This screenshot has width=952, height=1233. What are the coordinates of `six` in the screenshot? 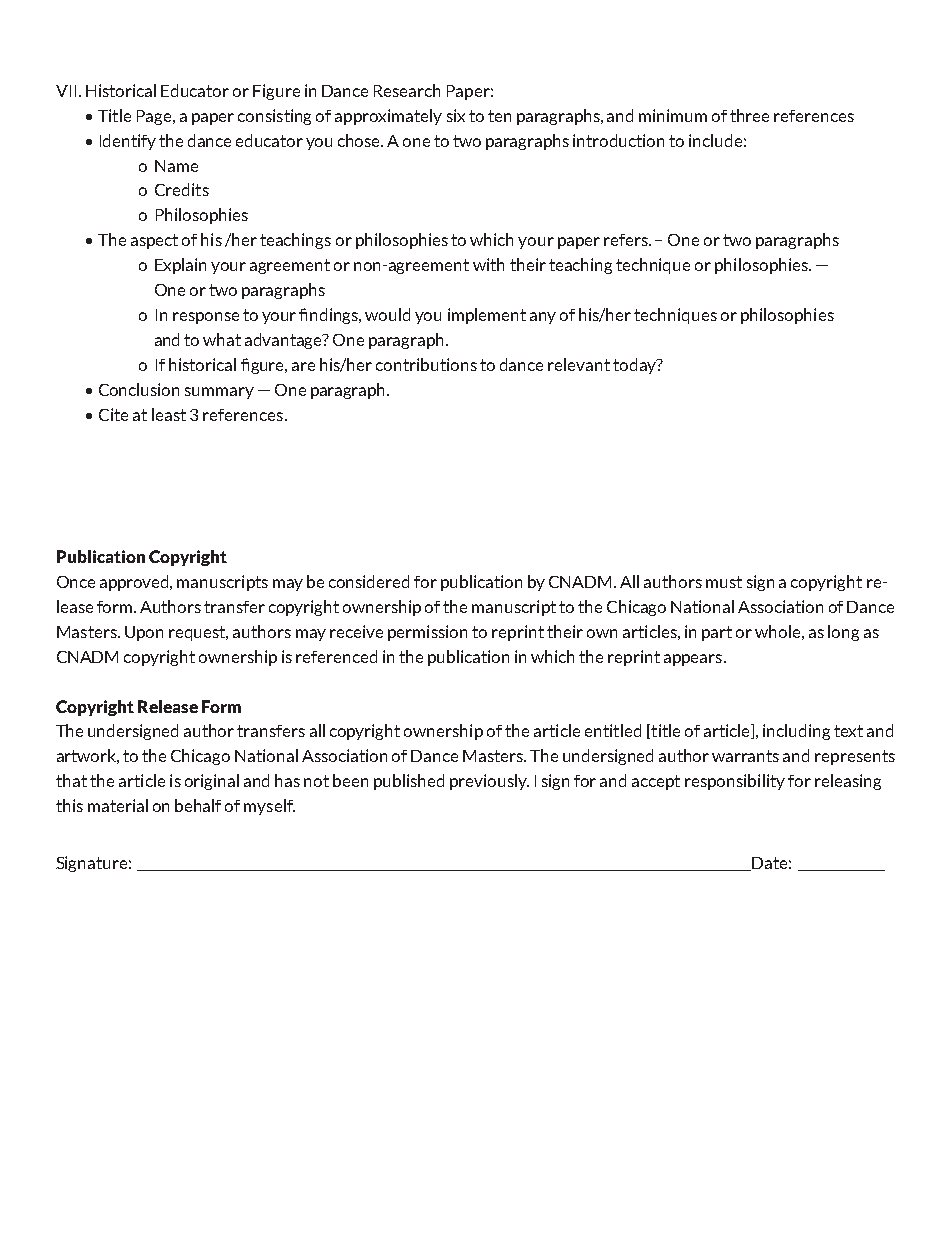 It's located at (456, 115).
